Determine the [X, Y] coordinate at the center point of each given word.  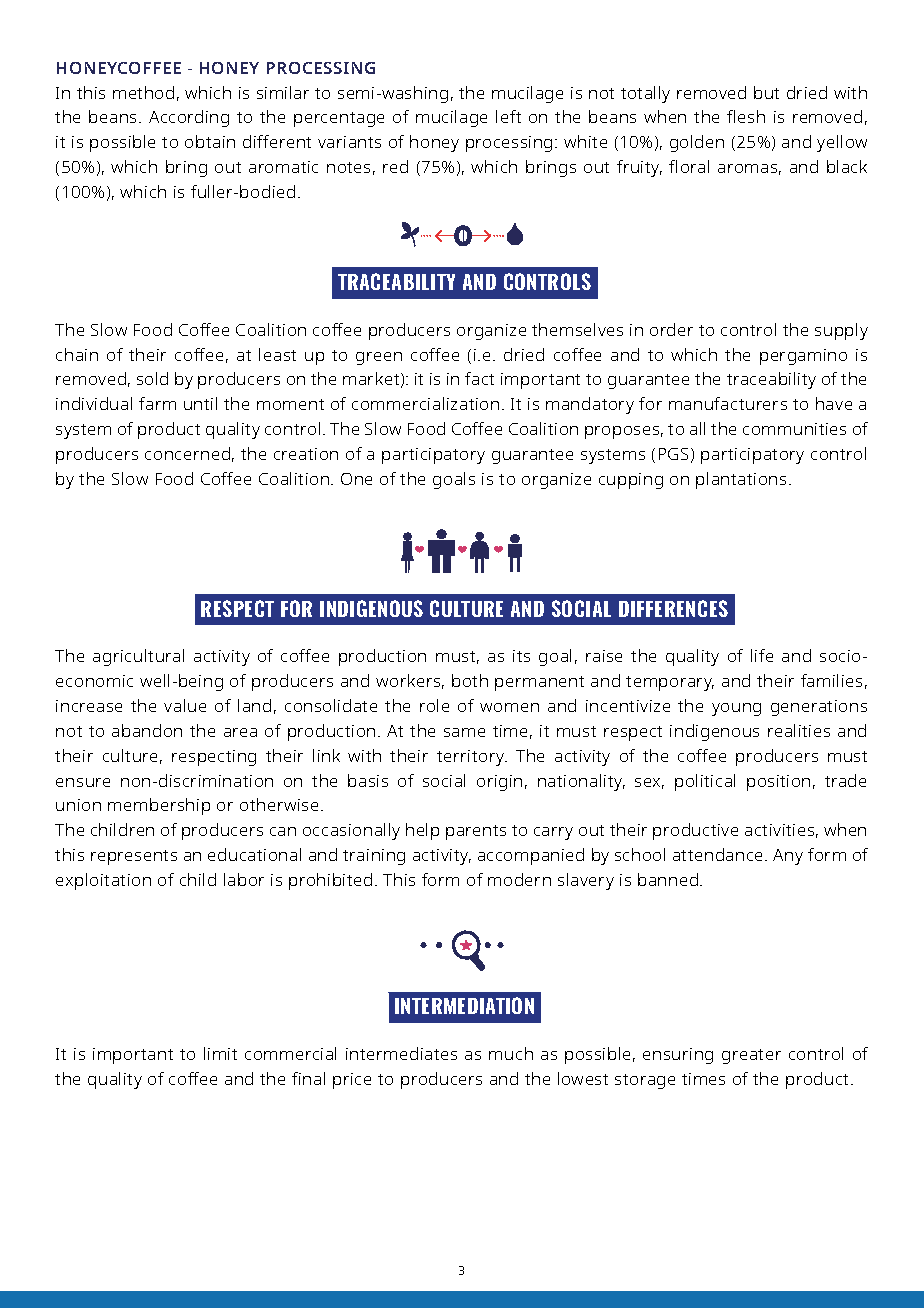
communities [794, 429]
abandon [147, 730]
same [464, 732]
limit [220, 1053]
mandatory [590, 405]
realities [799, 730]
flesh [746, 116]
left [508, 116]
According [189, 118]
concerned [187, 453]
